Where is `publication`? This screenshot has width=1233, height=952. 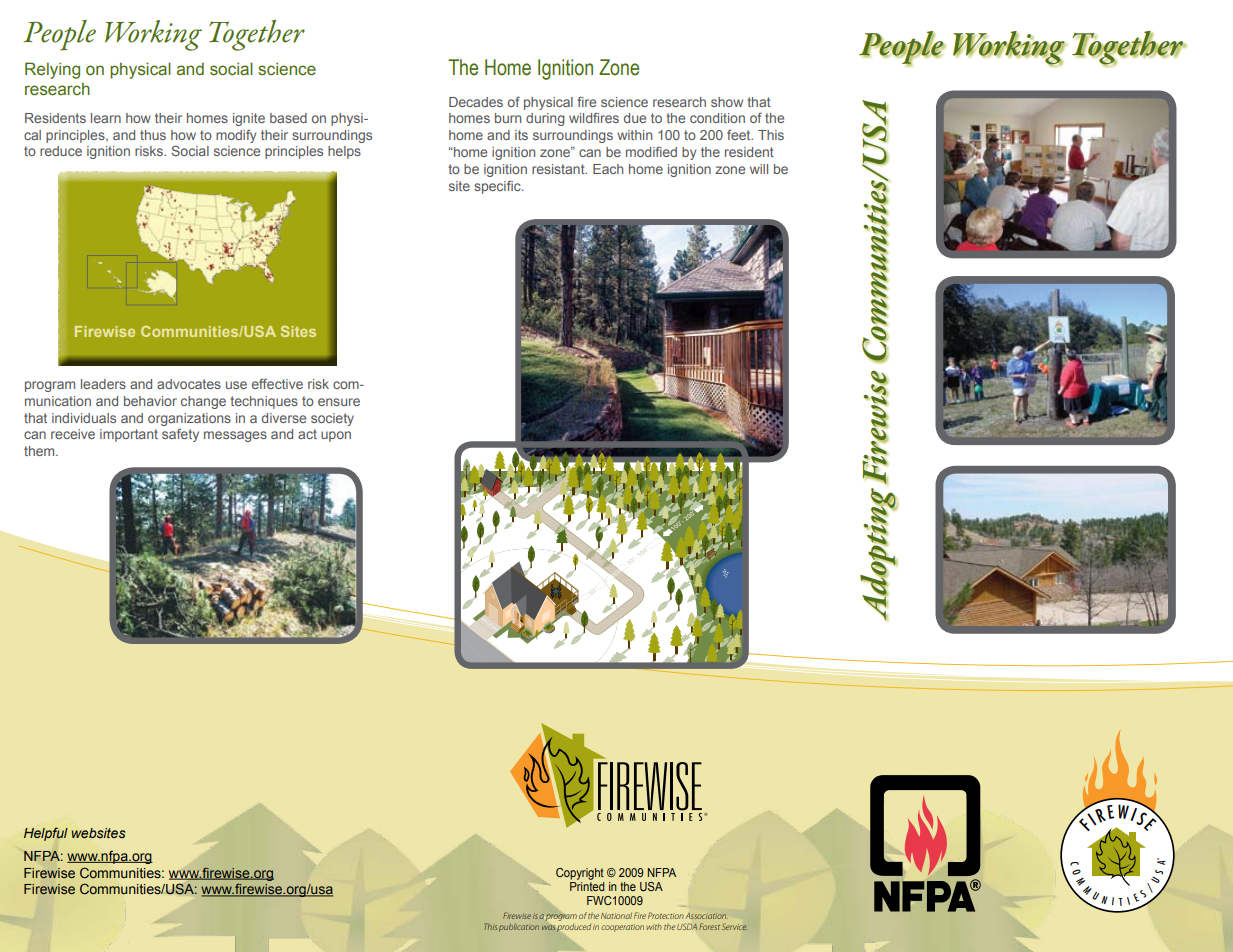 publication is located at coordinates (519, 928).
